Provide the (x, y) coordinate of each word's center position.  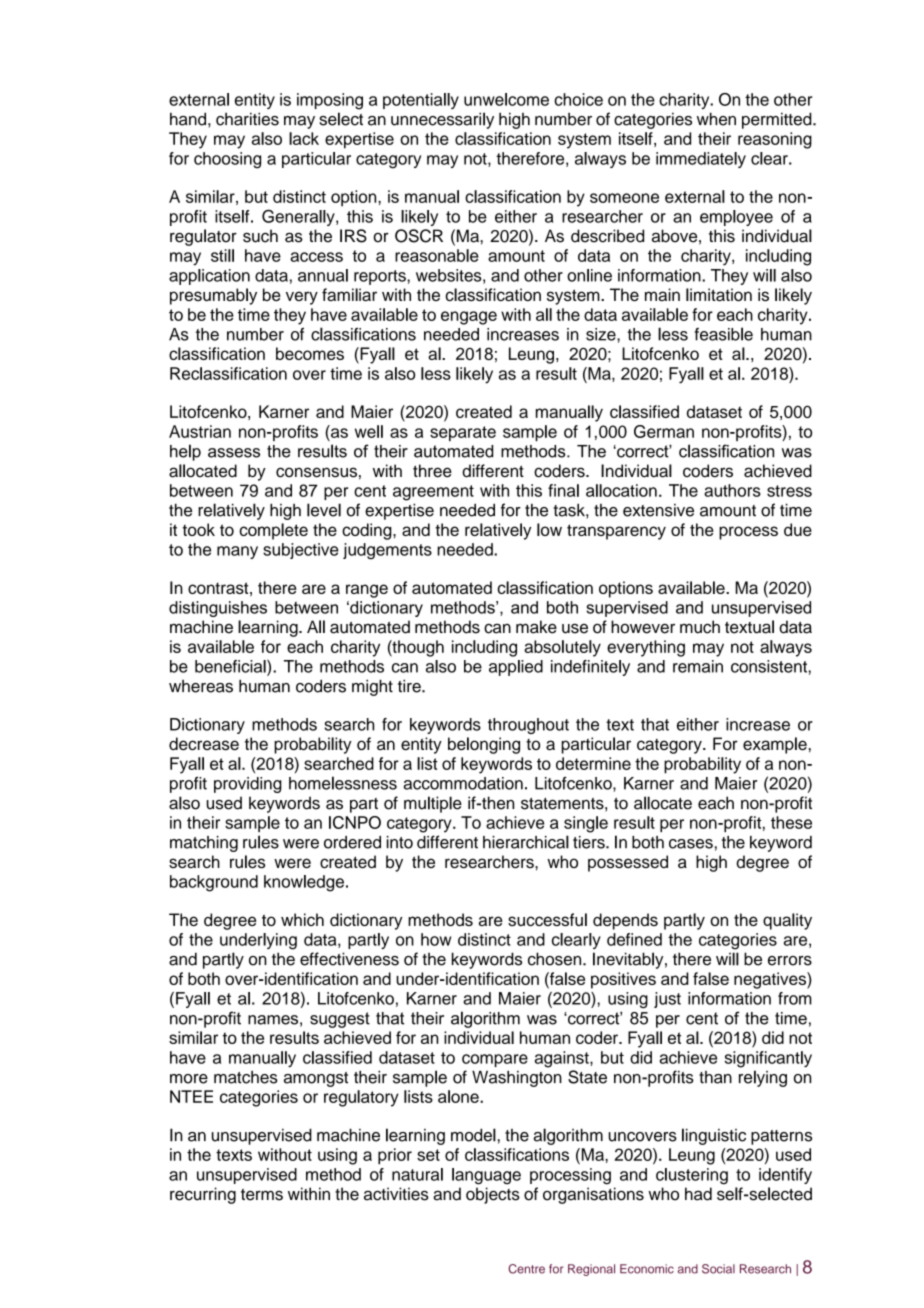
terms (262, 1195)
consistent (770, 666)
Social (718, 1269)
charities (247, 119)
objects (493, 1195)
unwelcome (506, 99)
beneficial (231, 666)
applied (516, 668)
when (716, 119)
